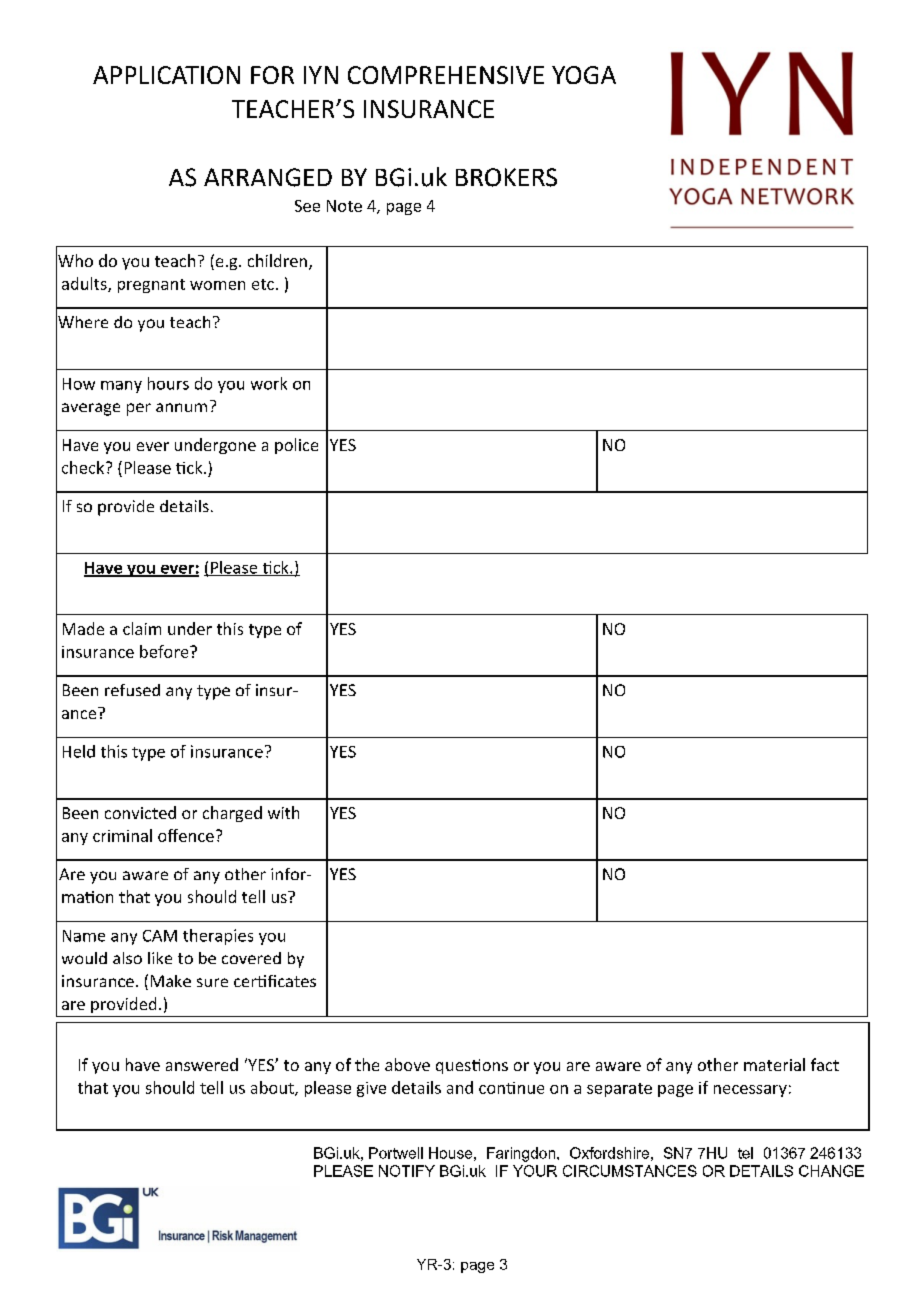  I want to click on answered, so click(202, 1064).
